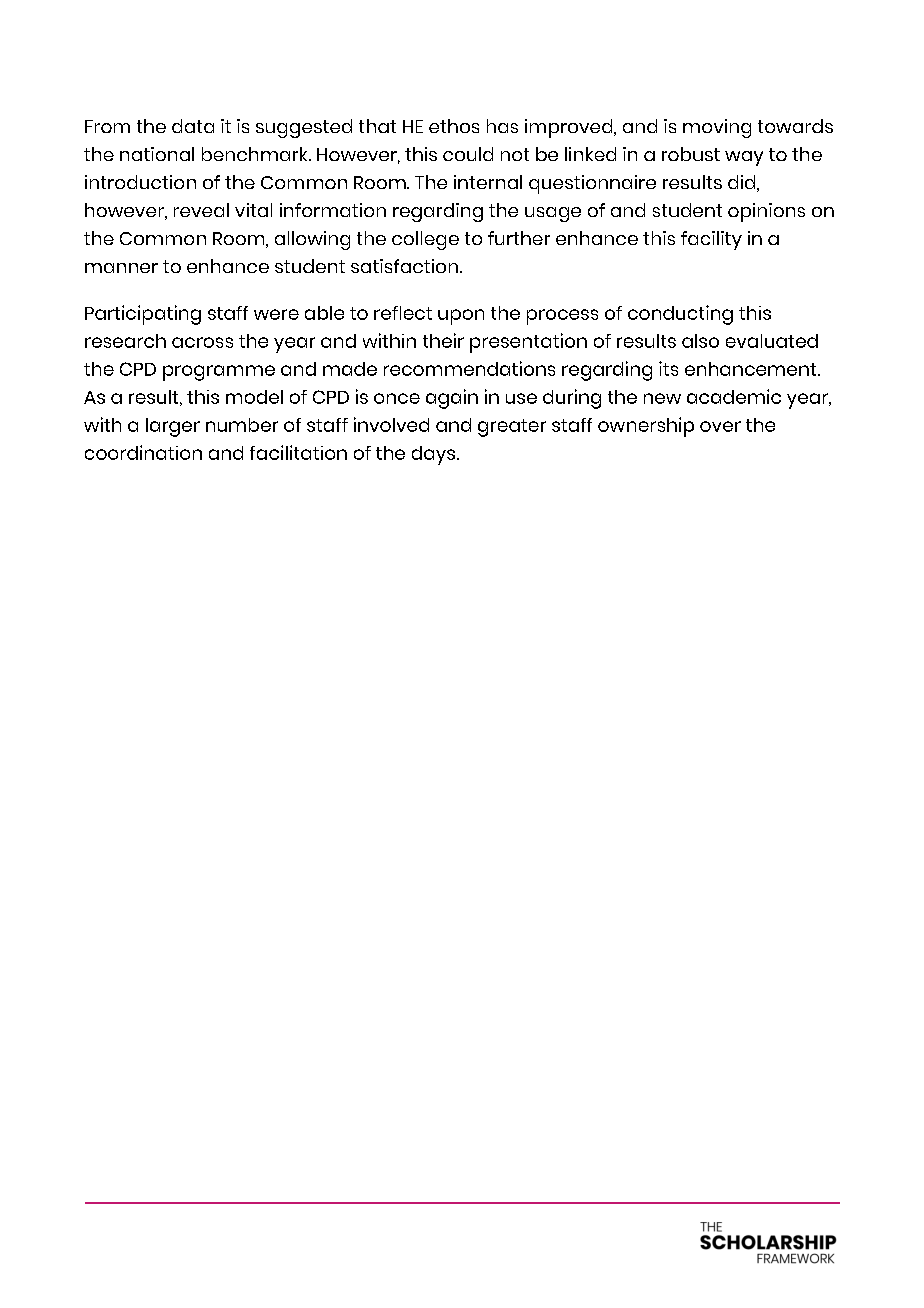 The image size is (924, 1308). Describe the element at coordinates (711, 240) in the document. I see `facility` at that location.
